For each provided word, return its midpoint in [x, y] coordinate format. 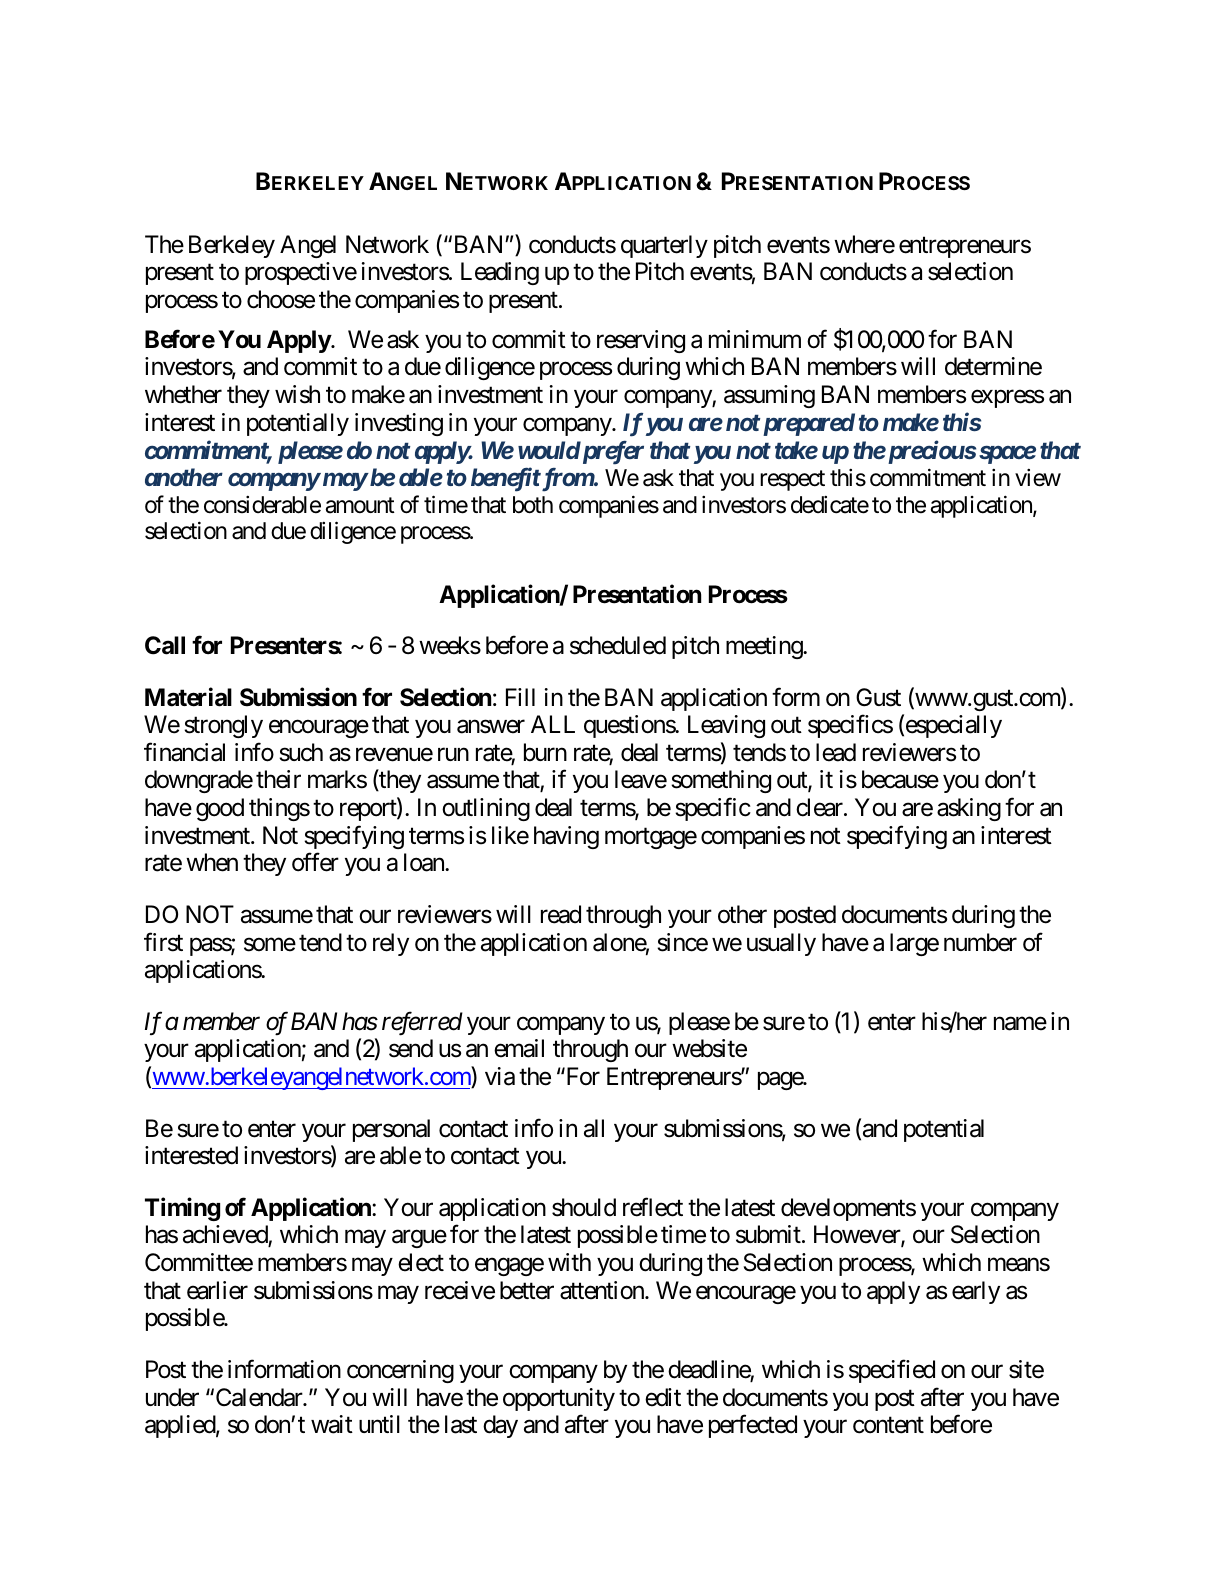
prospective [301, 273]
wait [332, 1424]
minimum [755, 339]
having [566, 837]
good [220, 809]
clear [820, 807]
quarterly [664, 246]
